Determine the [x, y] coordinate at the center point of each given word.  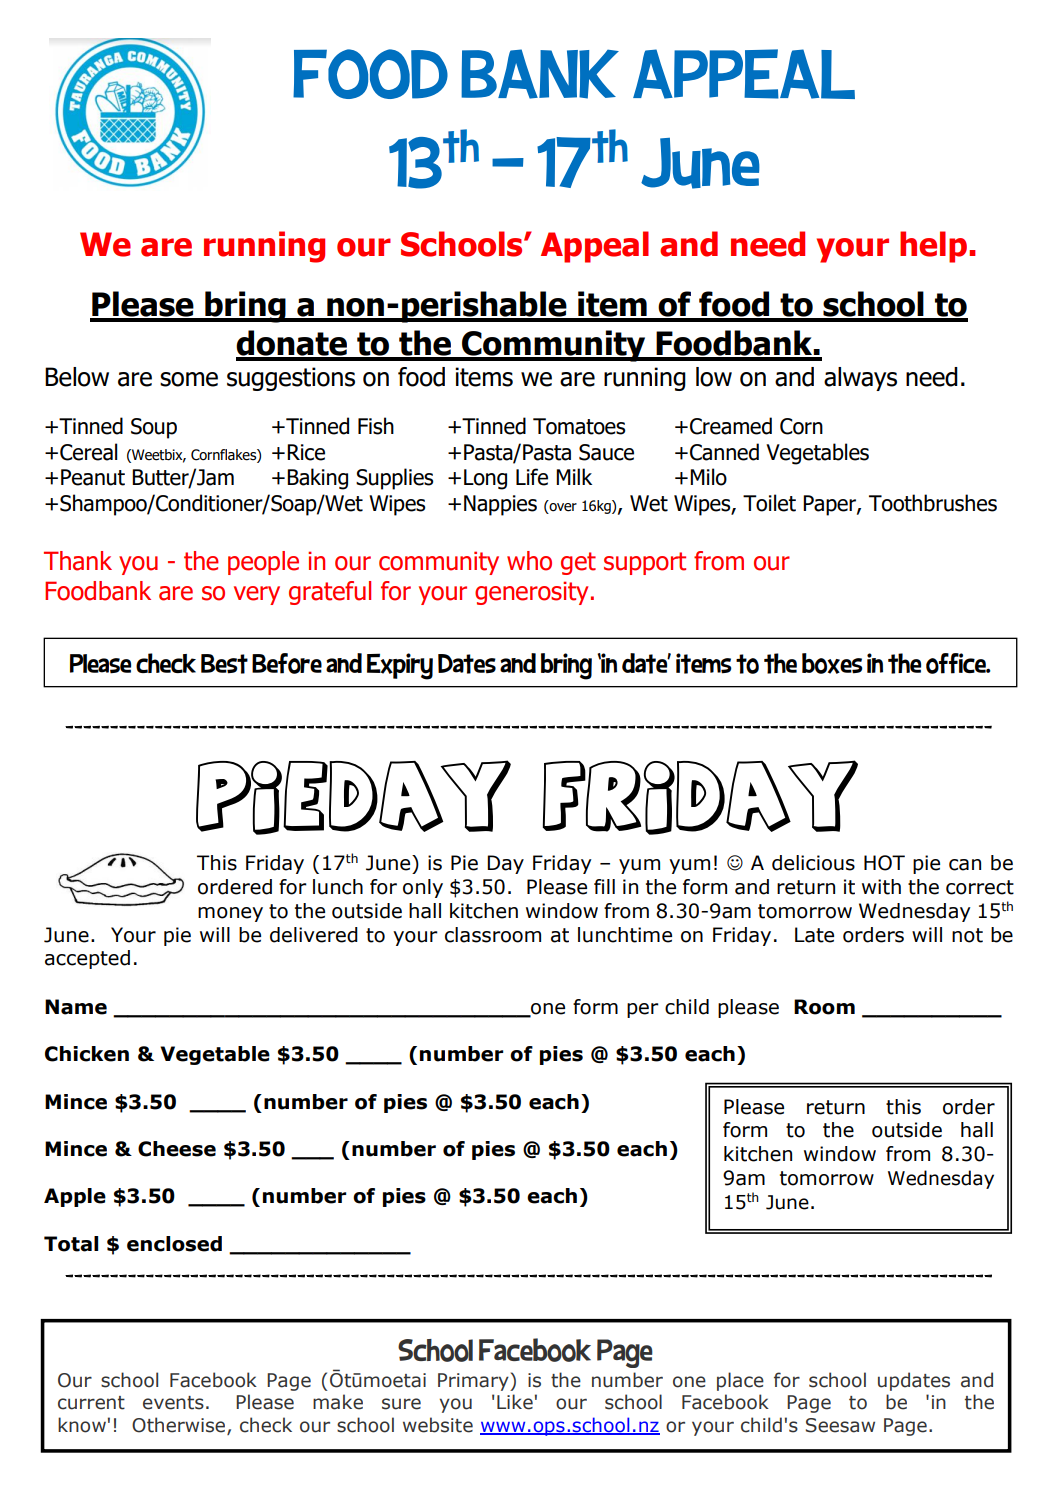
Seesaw [840, 1425]
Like [515, 1402]
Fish [376, 426]
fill [604, 886]
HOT [884, 863]
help [933, 247]
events [173, 1403]
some [189, 379]
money [230, 914]
